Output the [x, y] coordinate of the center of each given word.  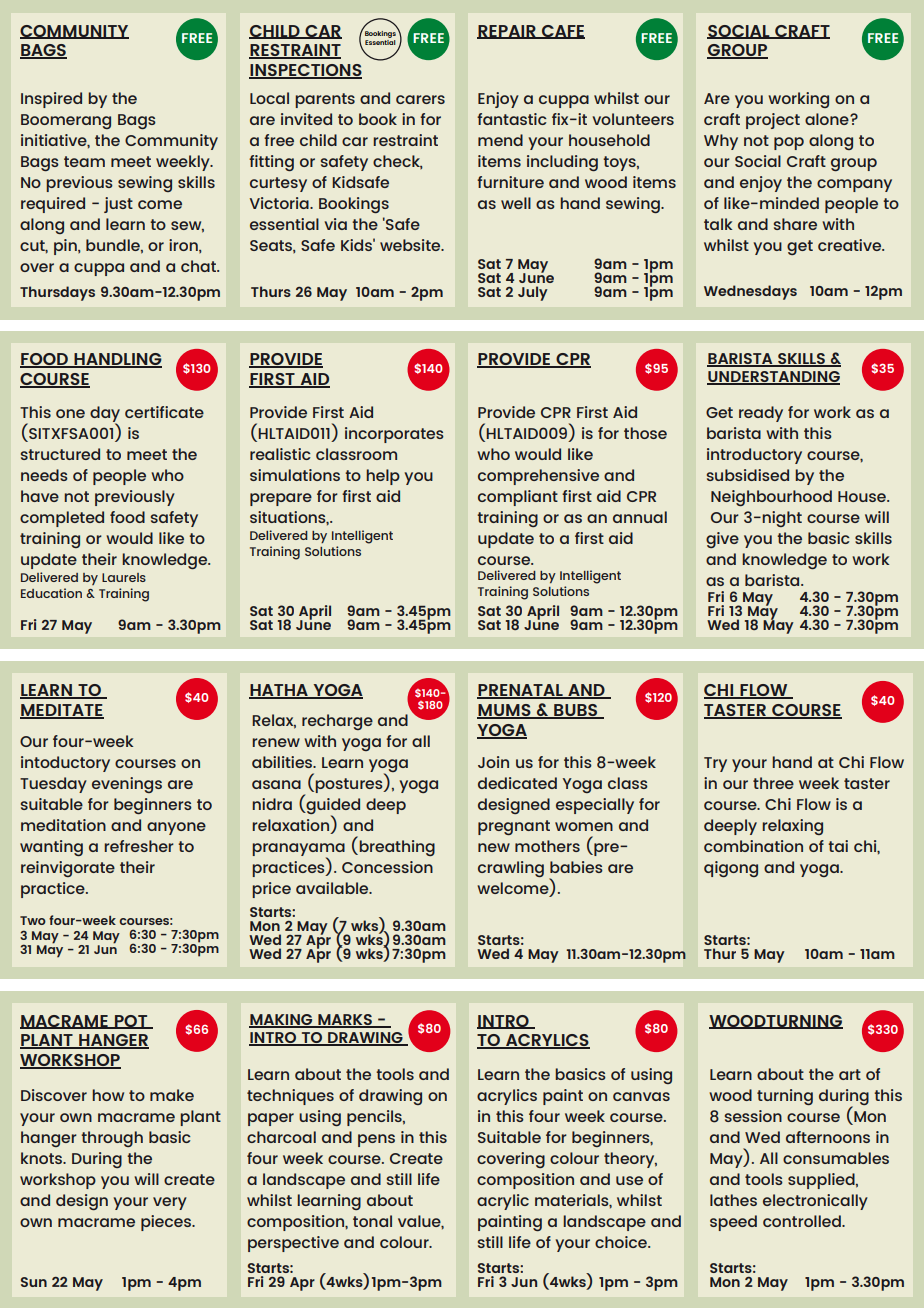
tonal [372, 1221]
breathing [396, 846]
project [773, 121]
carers [420, 99]
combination [753, 846]
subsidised [747, 475]
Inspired [51, 100]
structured [60, 454]
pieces [167, 1223]
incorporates [394, 435]
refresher [139, 846]
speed [733, 1223]
